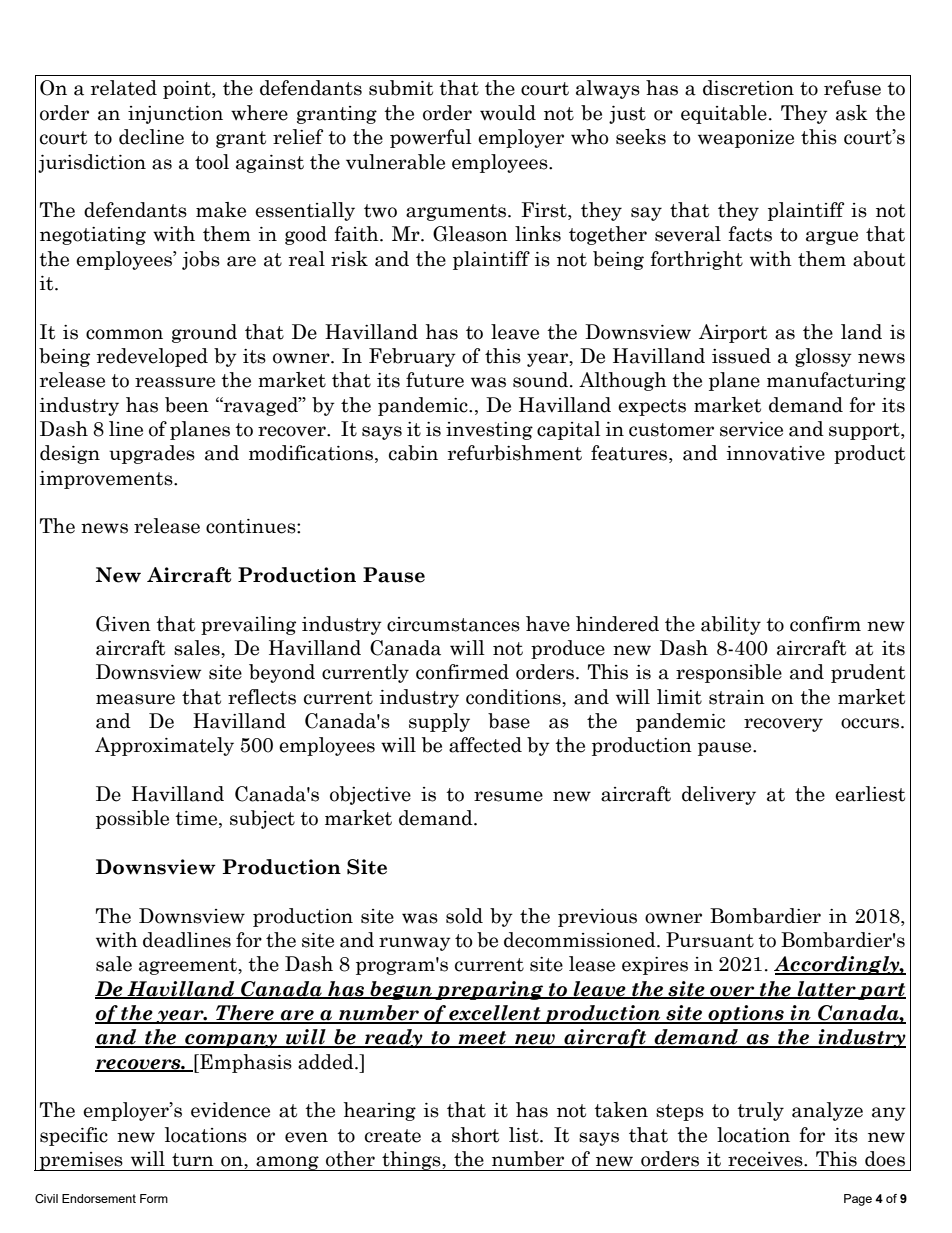  What do you see at coordinates (431, 138) in the document?
I see `powerful` at bounding box center [431, 138].
